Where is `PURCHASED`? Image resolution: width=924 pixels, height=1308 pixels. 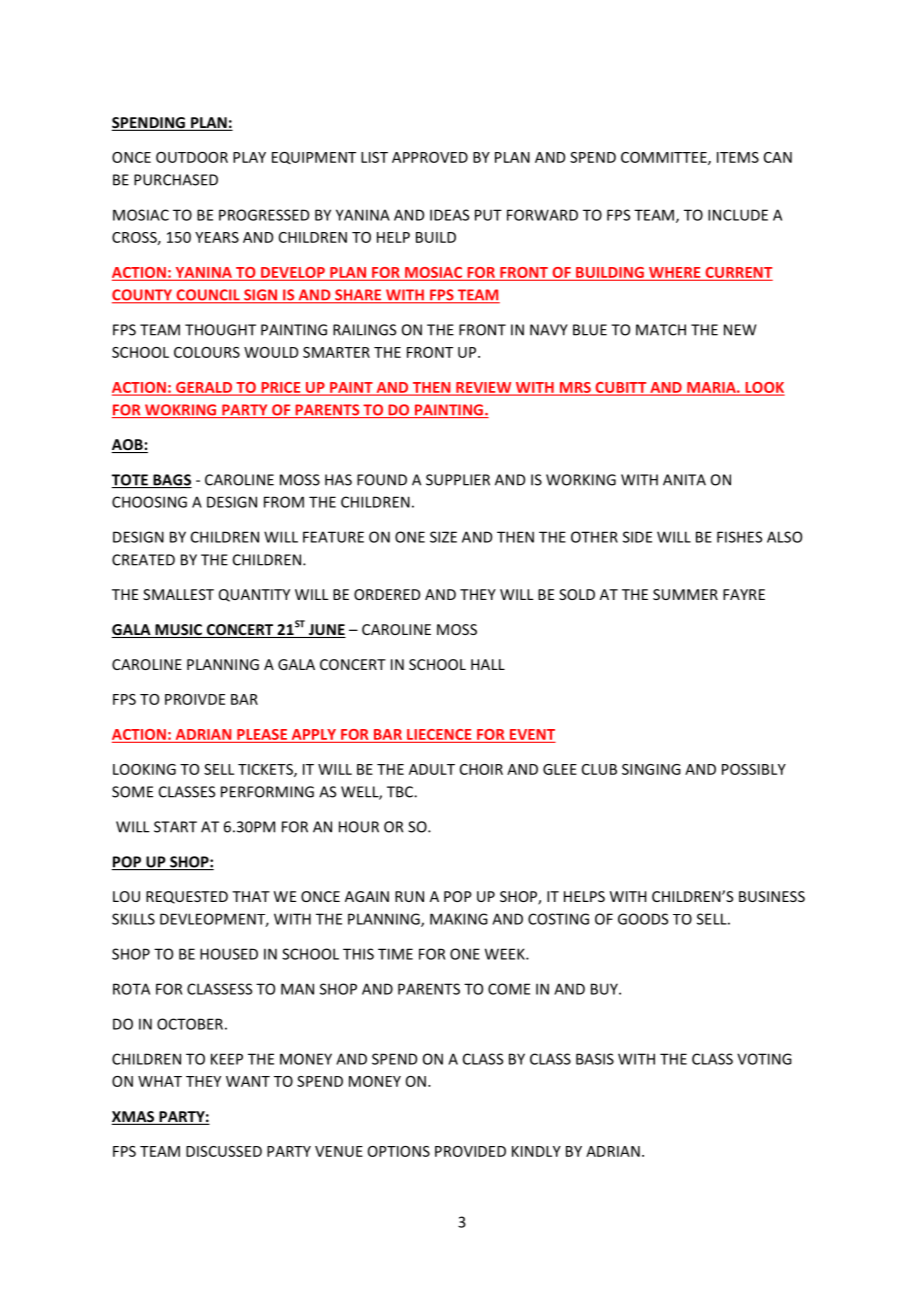 PURCHASED is located at coordinates (176, 180).
